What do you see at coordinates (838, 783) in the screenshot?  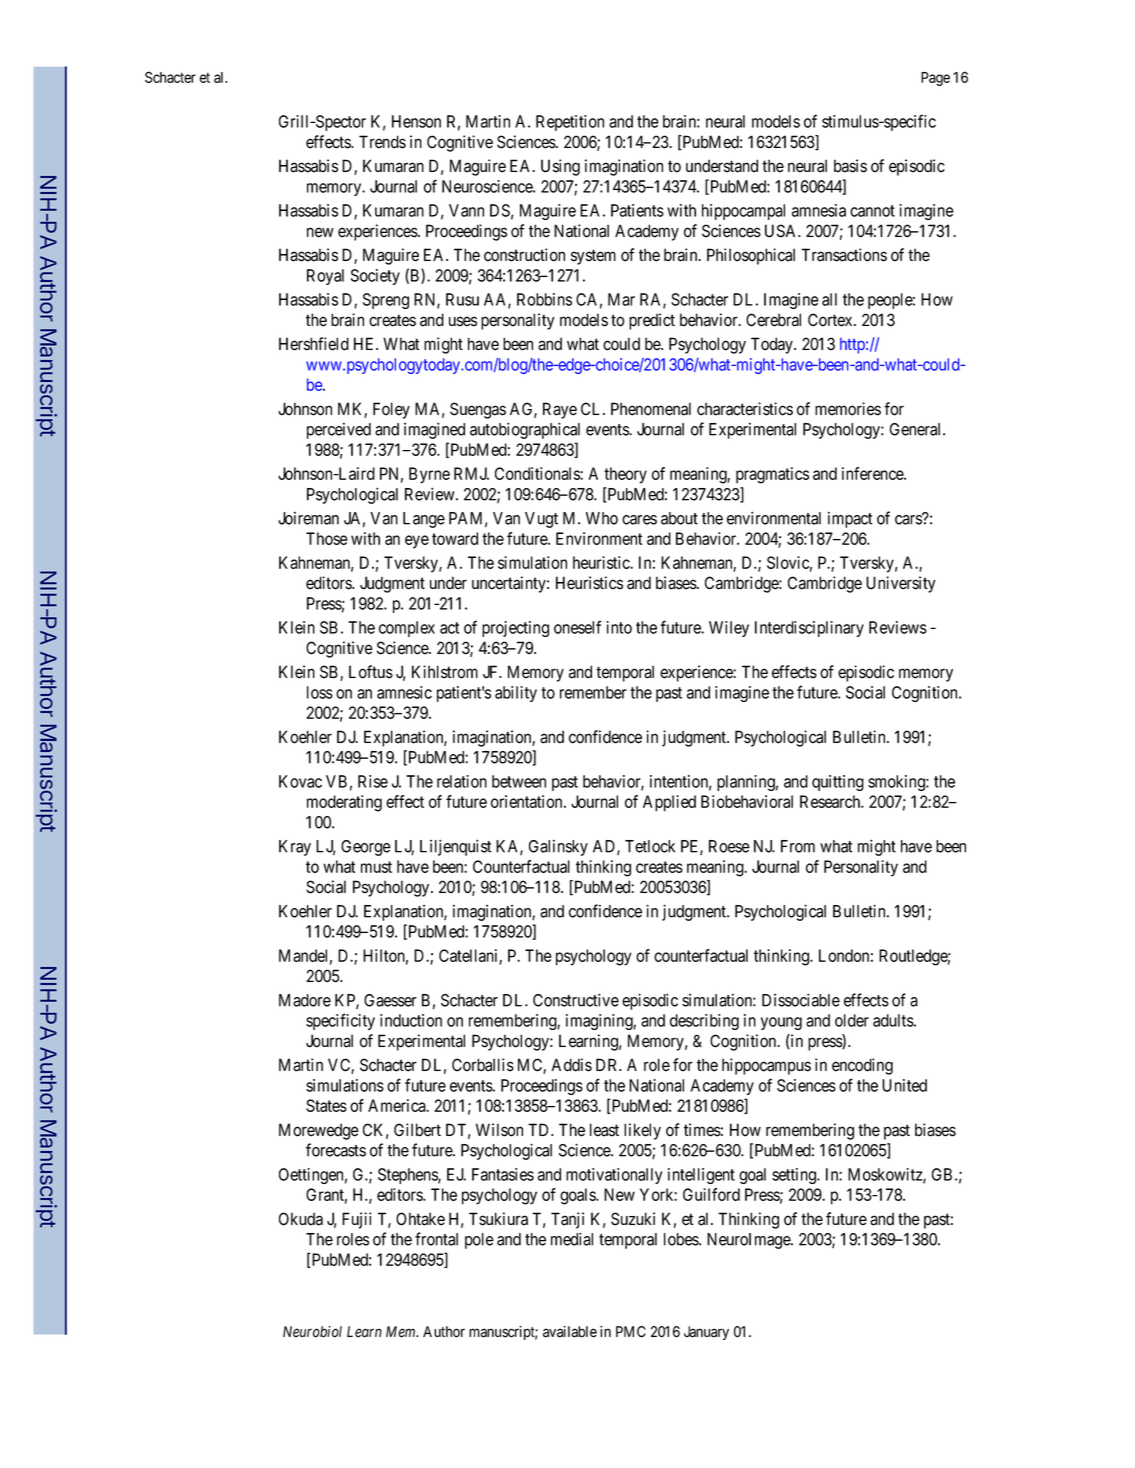 I see `quitting` at bounding box center [838, 783].
